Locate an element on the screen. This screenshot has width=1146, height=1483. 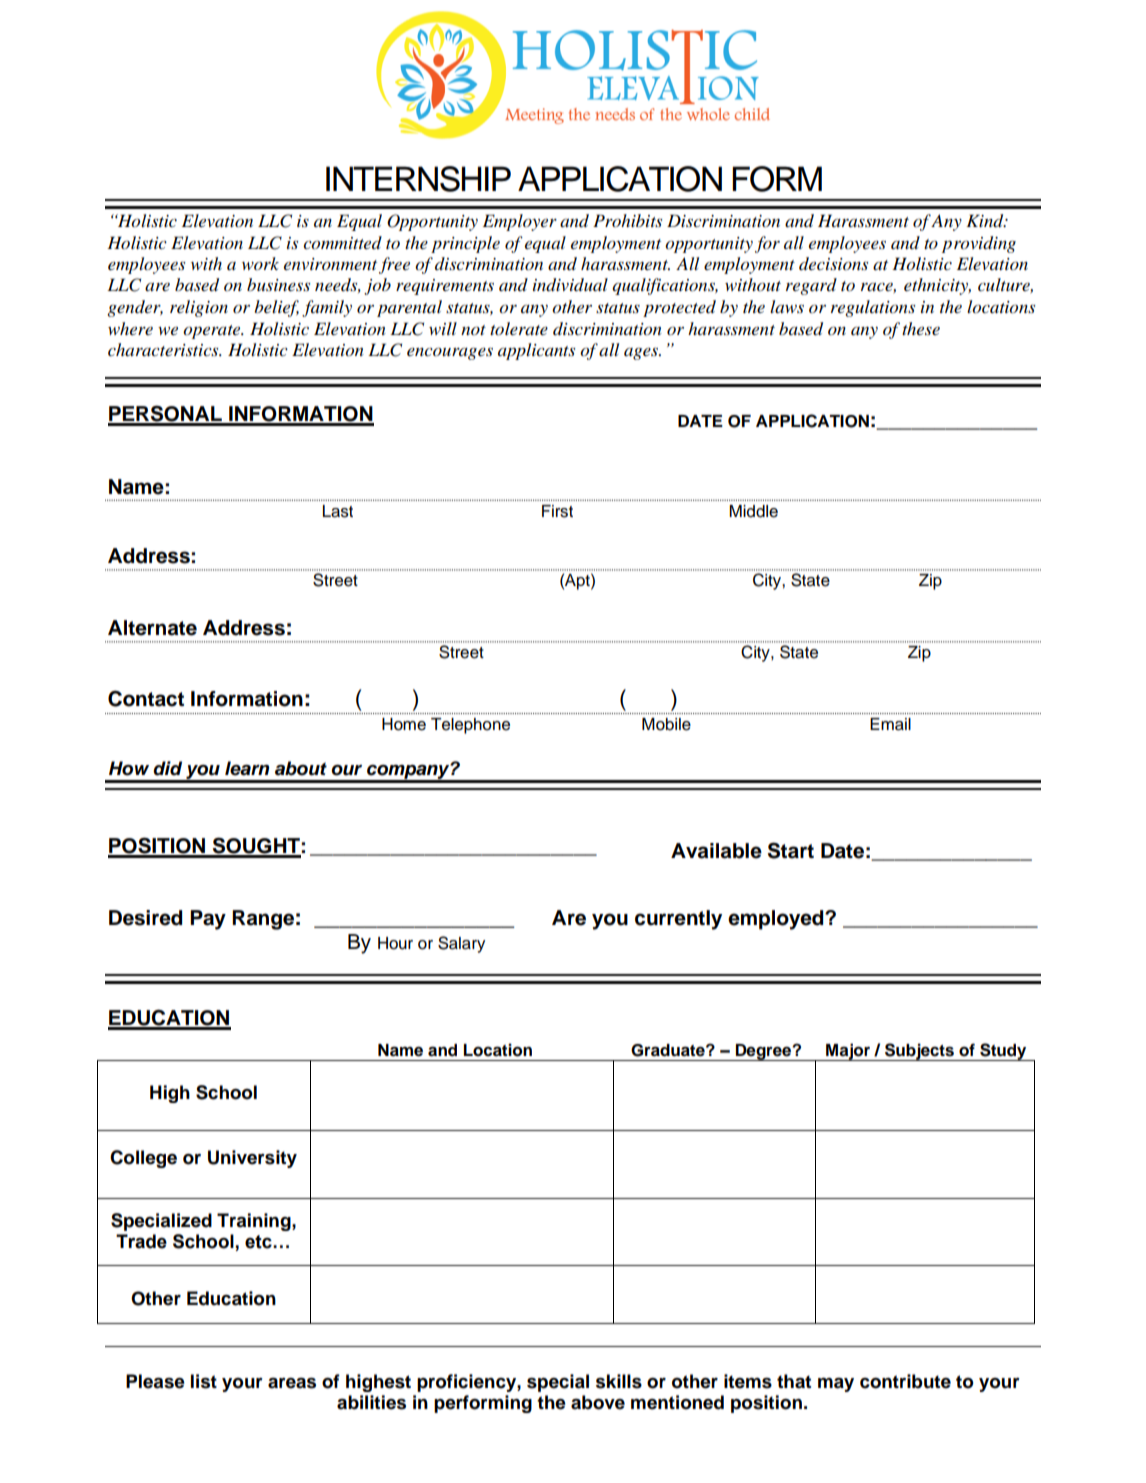
providing is located at coordinates (979, 244).
